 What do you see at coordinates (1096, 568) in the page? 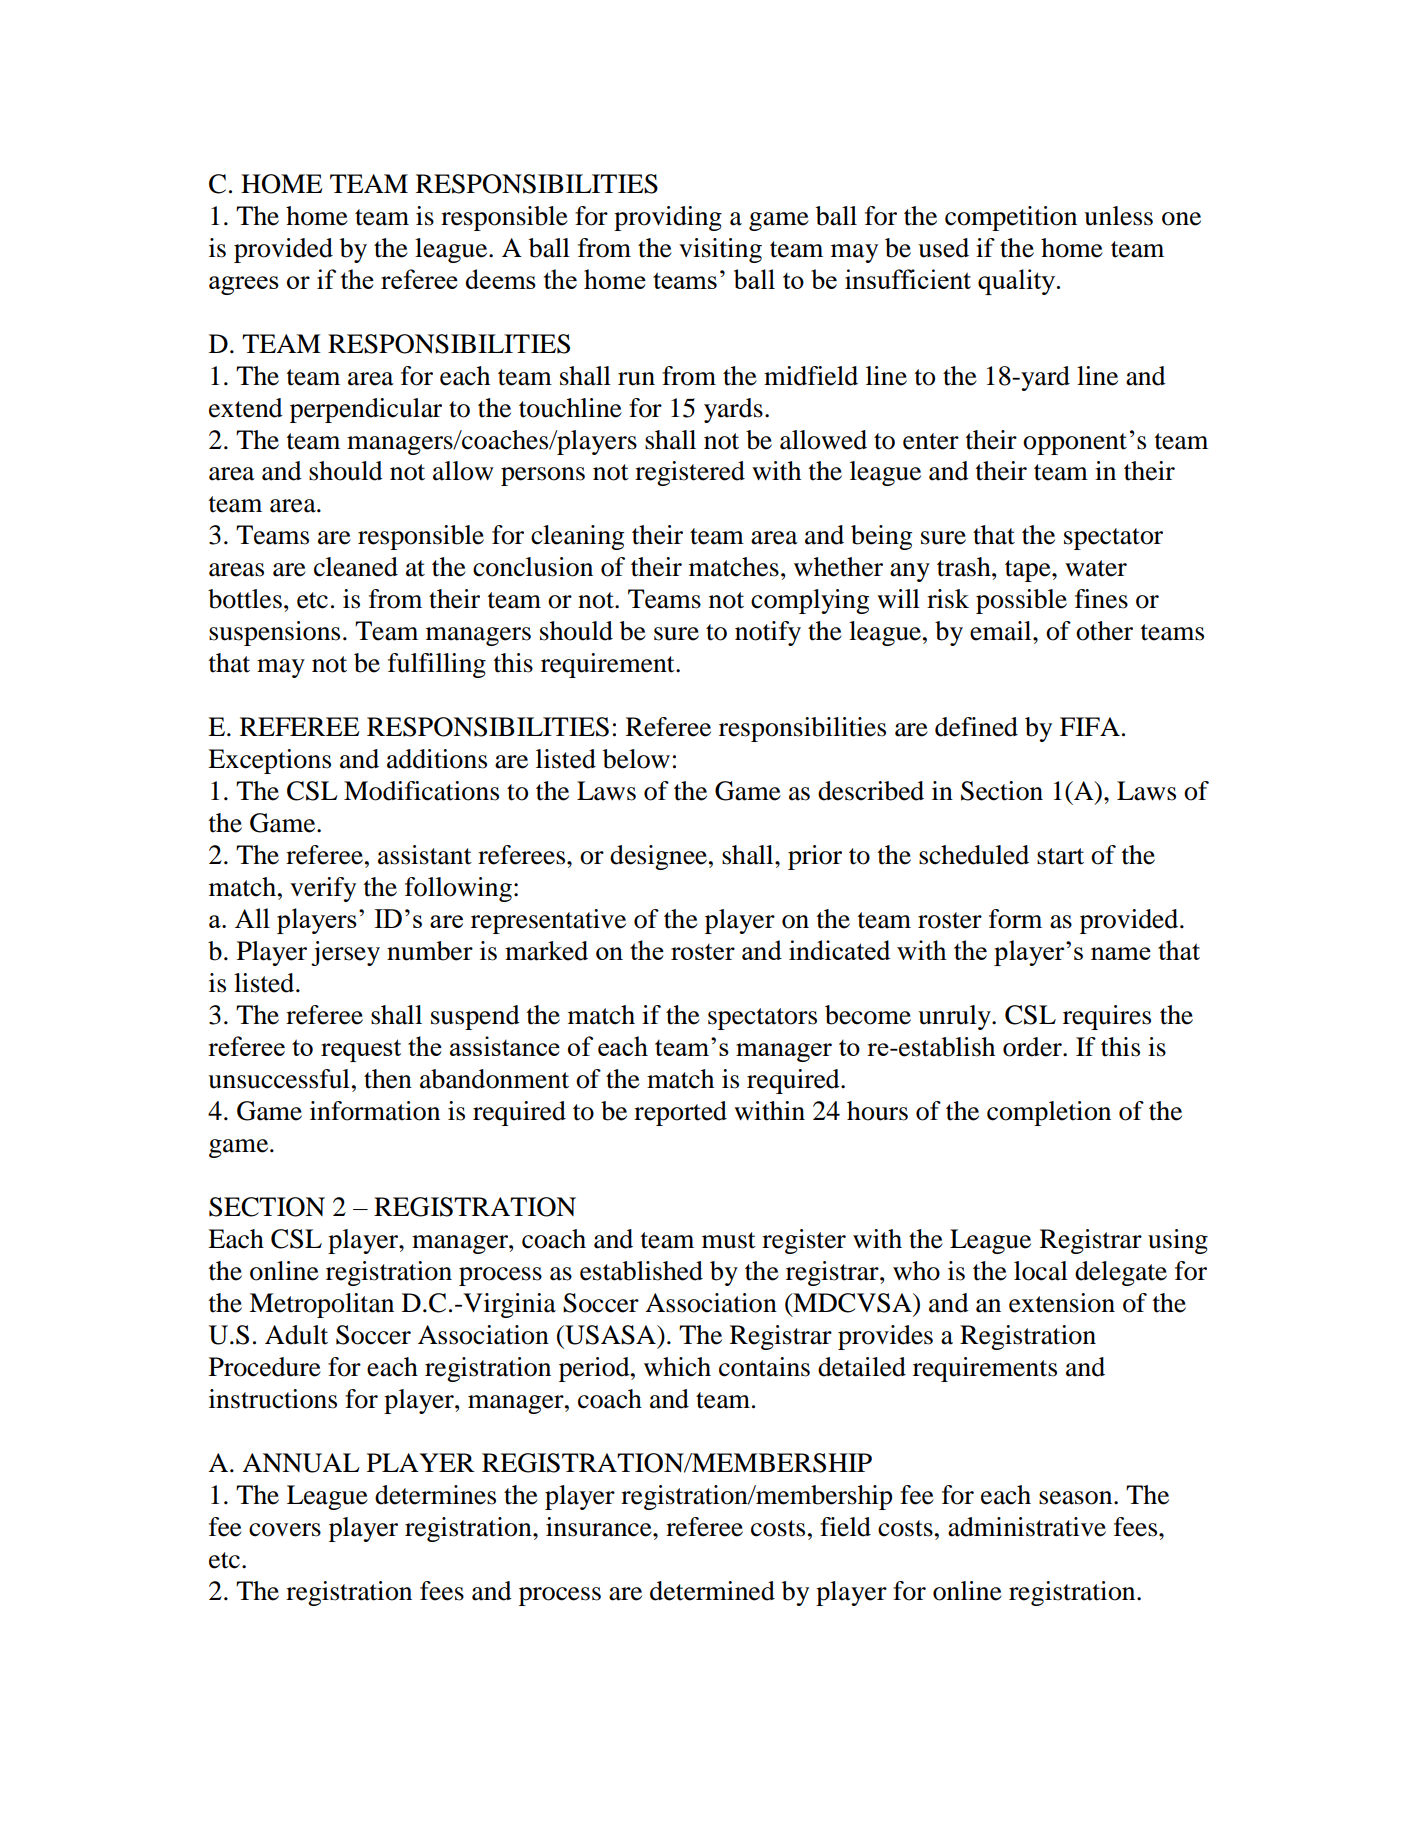
I see `water` at bounding box center [1096, 568].
